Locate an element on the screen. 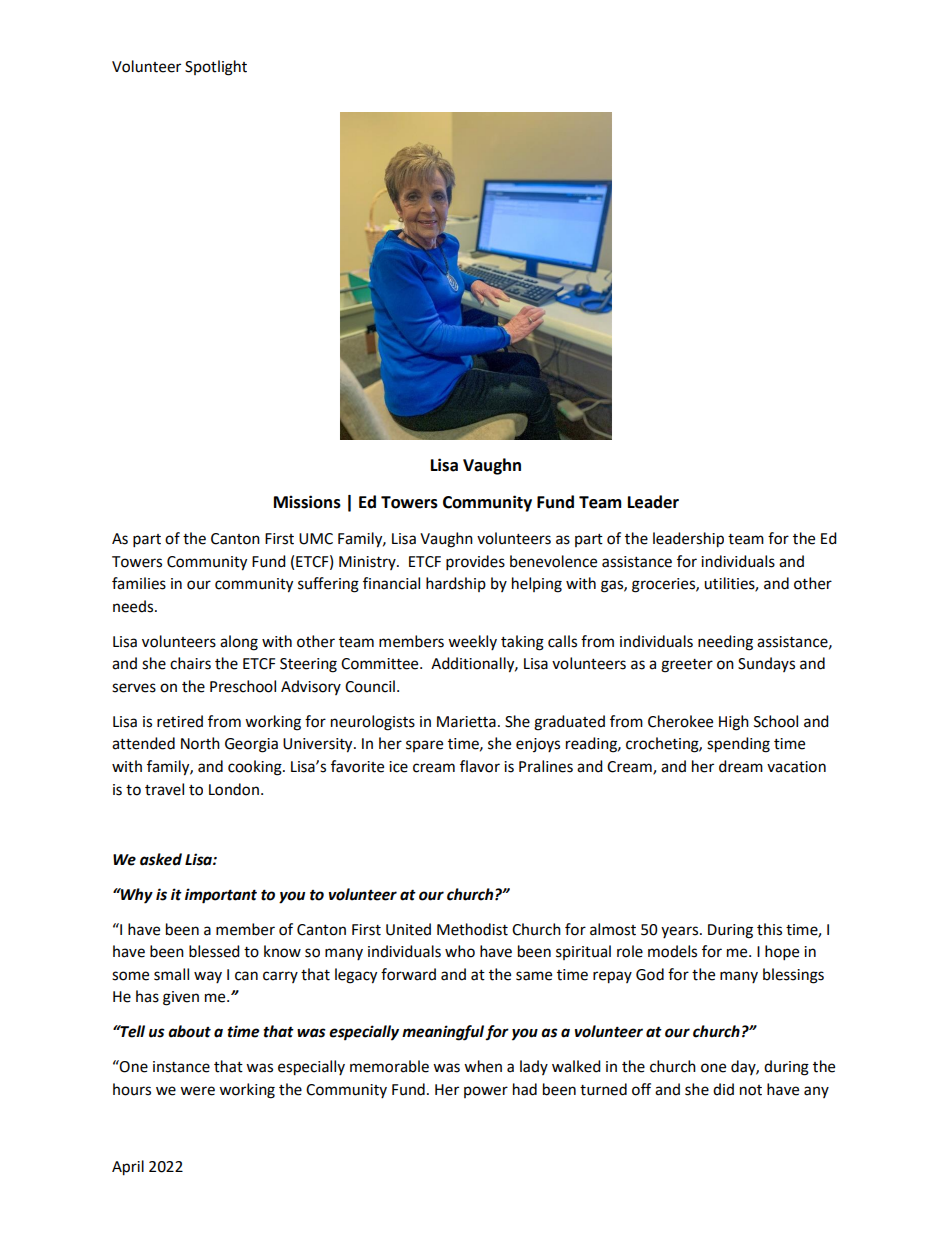 The width and height of the screenshot is (952, 1233). years is located at coordinates (681, 932).
